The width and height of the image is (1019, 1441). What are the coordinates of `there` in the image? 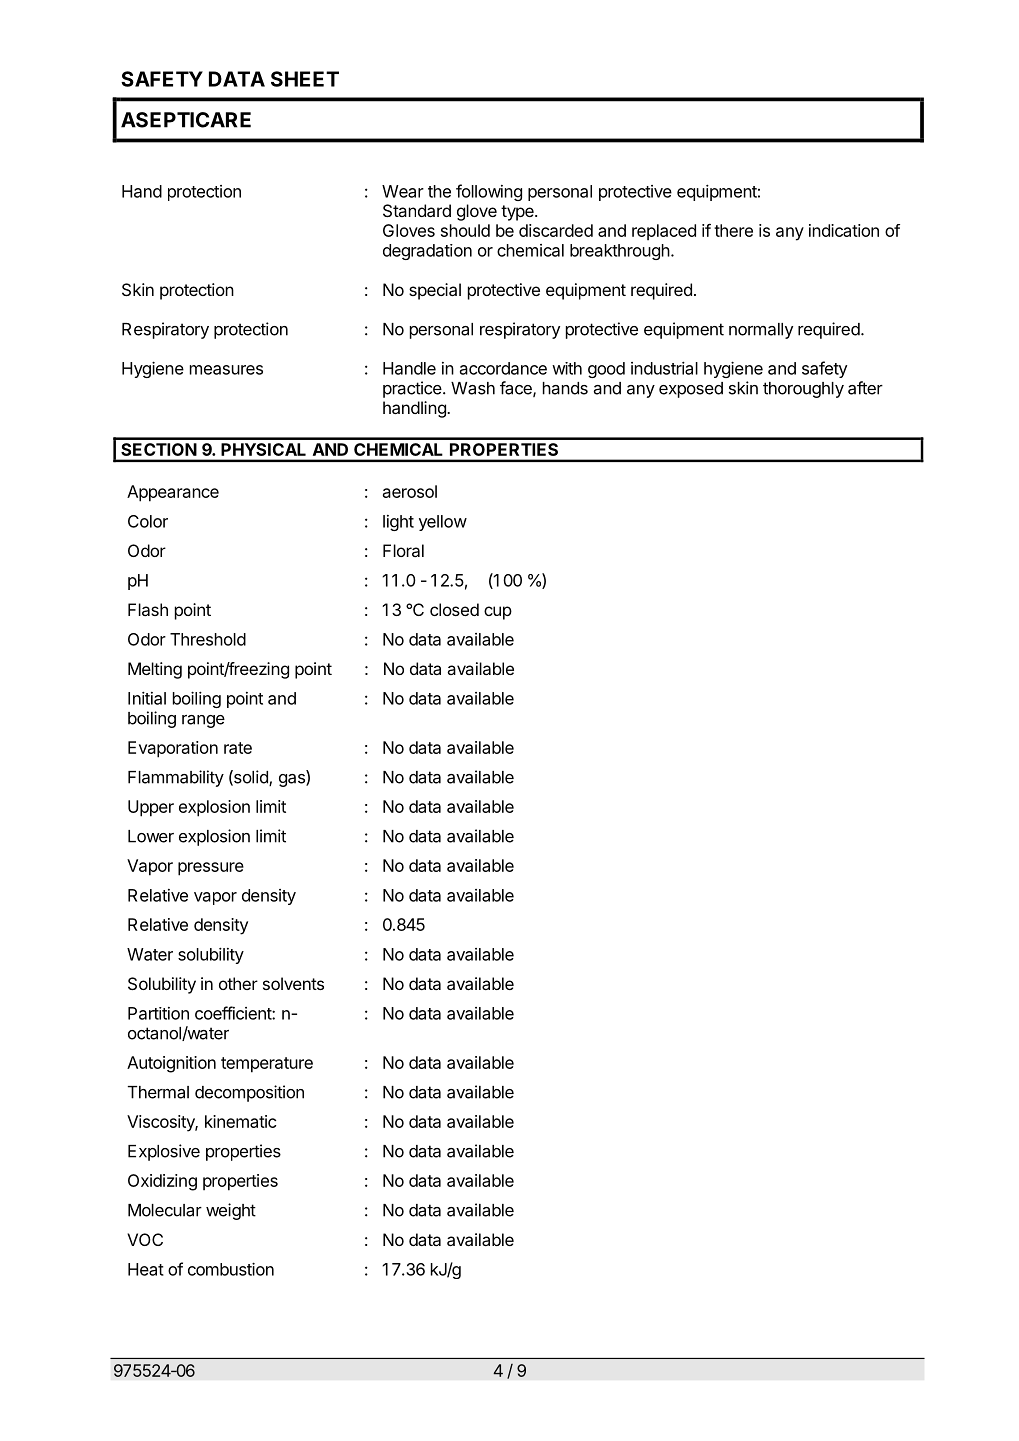 It's located at (733, 230).
